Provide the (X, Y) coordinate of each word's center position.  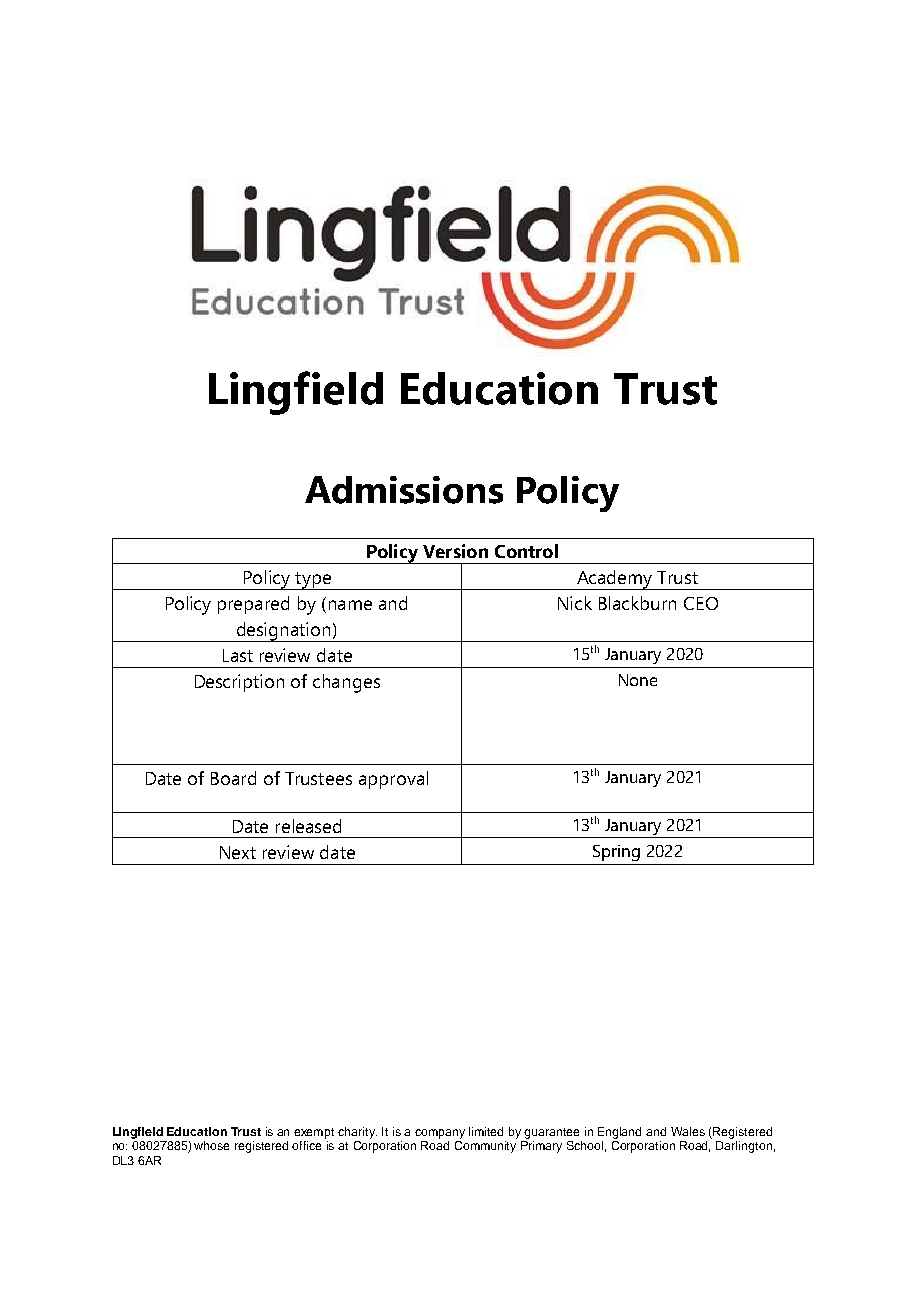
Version (455, 551)
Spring (616, 853)
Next (238, 852)
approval (393, 780)
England (619, 1133)
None (638, 680)
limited (486, 1131)
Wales (688, 1131)
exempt (314, 1133)
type (313, 581)
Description (239, 683)
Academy (614, 580)
